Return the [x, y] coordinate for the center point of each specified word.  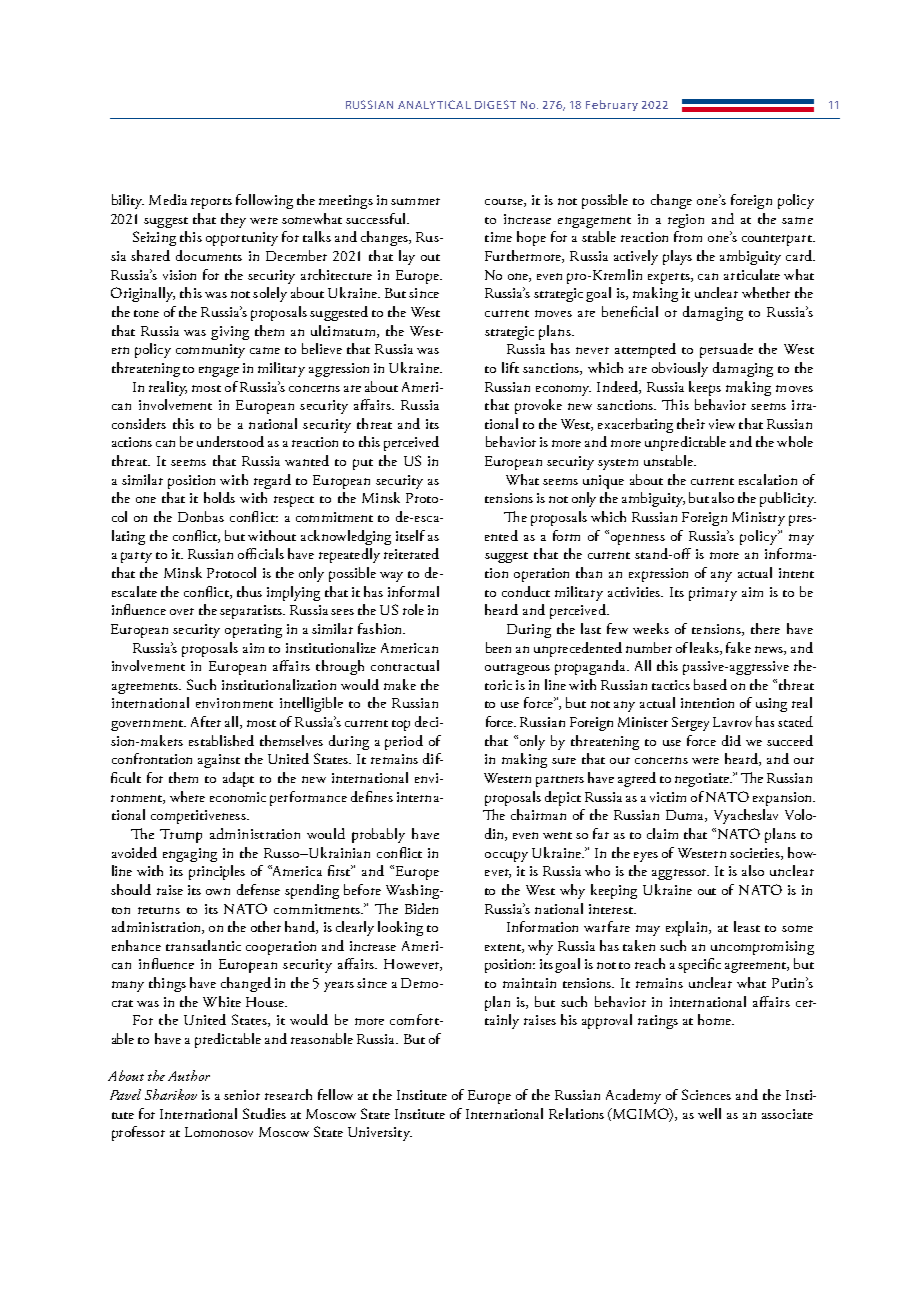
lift [510, 367]
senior [242, 1095]
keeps [705, 388]
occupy [506, 856]
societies [756, 854]
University [380, 1134]
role [413, 609]
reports [211, 203]
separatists [252, 612]
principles [217, 872]
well [709, 1113]
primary [713, 594]
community [210, 351]
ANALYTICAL [434, 104]
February [612, 105]
